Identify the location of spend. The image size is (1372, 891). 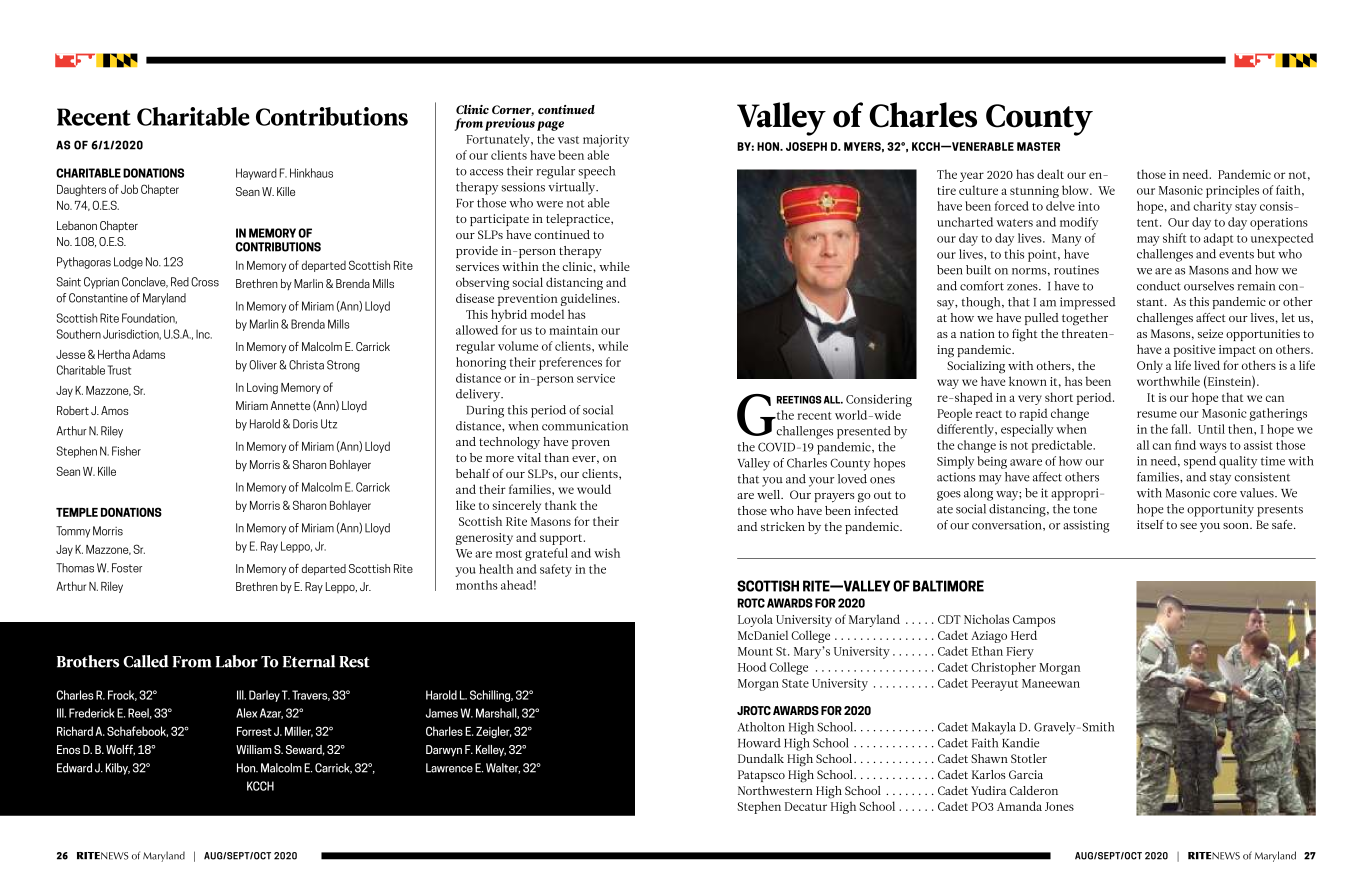
(1200, 462).
